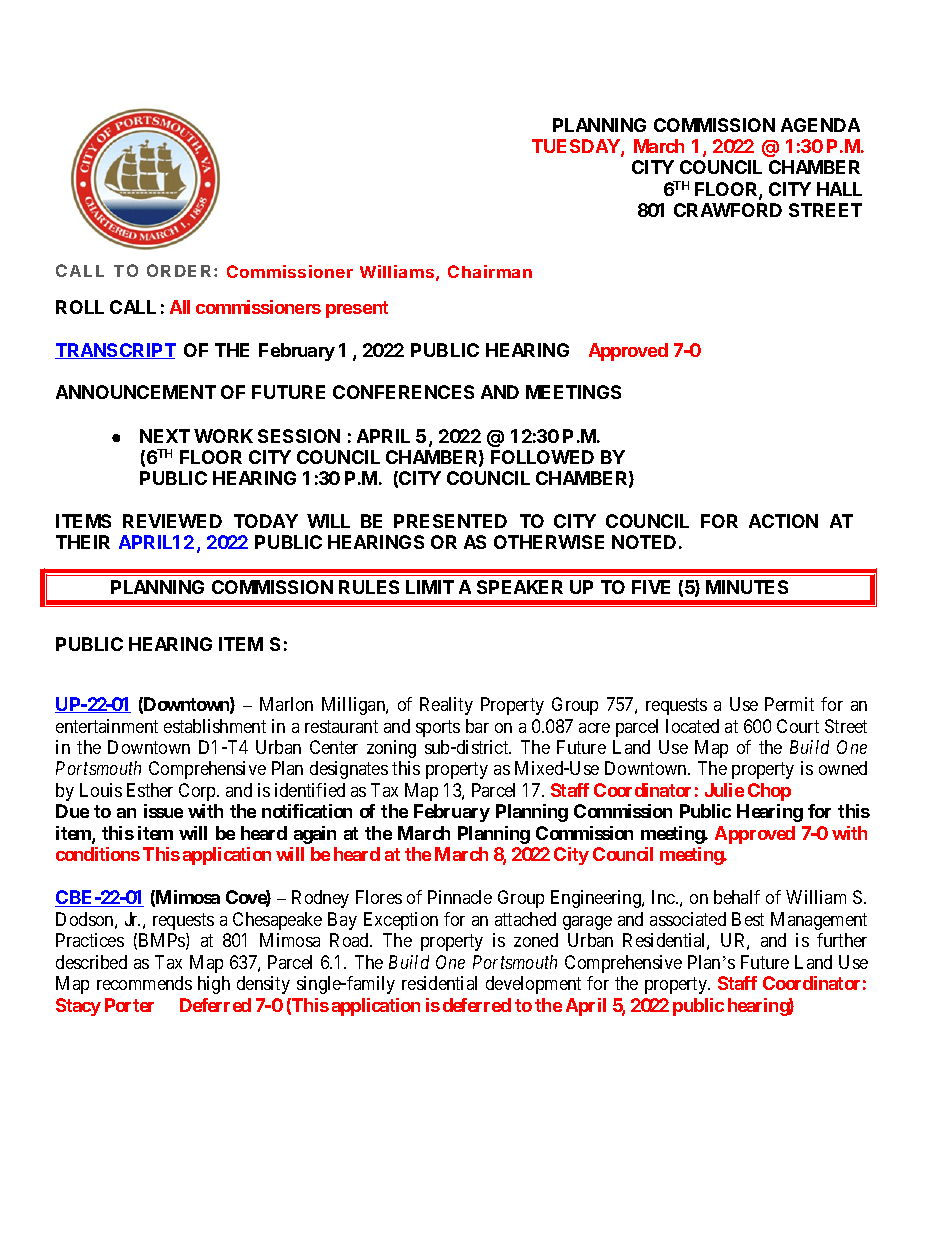 This page has width=952, height=1233. I want to click on REVIEWED, so click(172, 521).
